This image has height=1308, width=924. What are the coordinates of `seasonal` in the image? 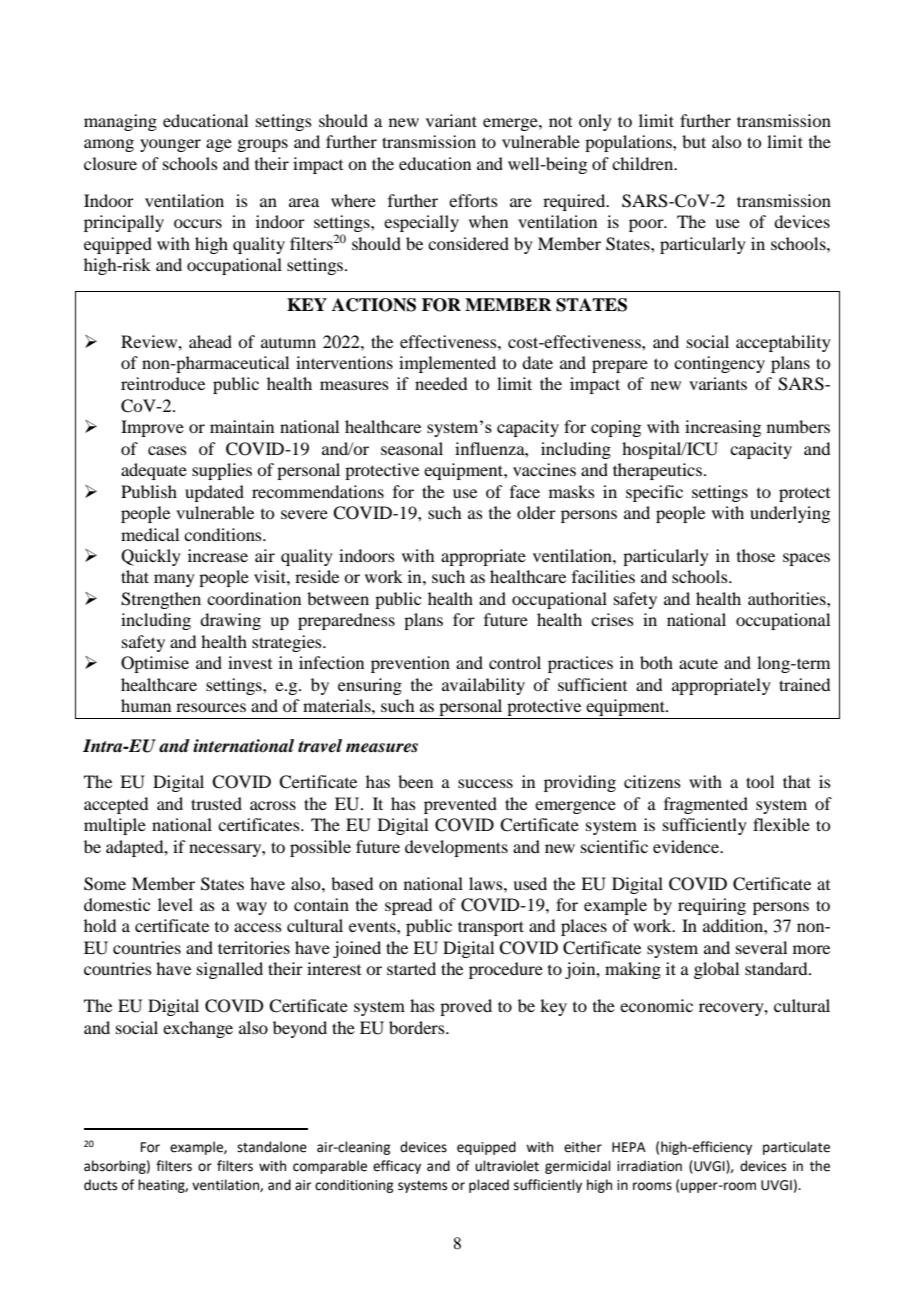 It's located at (412, 448).
